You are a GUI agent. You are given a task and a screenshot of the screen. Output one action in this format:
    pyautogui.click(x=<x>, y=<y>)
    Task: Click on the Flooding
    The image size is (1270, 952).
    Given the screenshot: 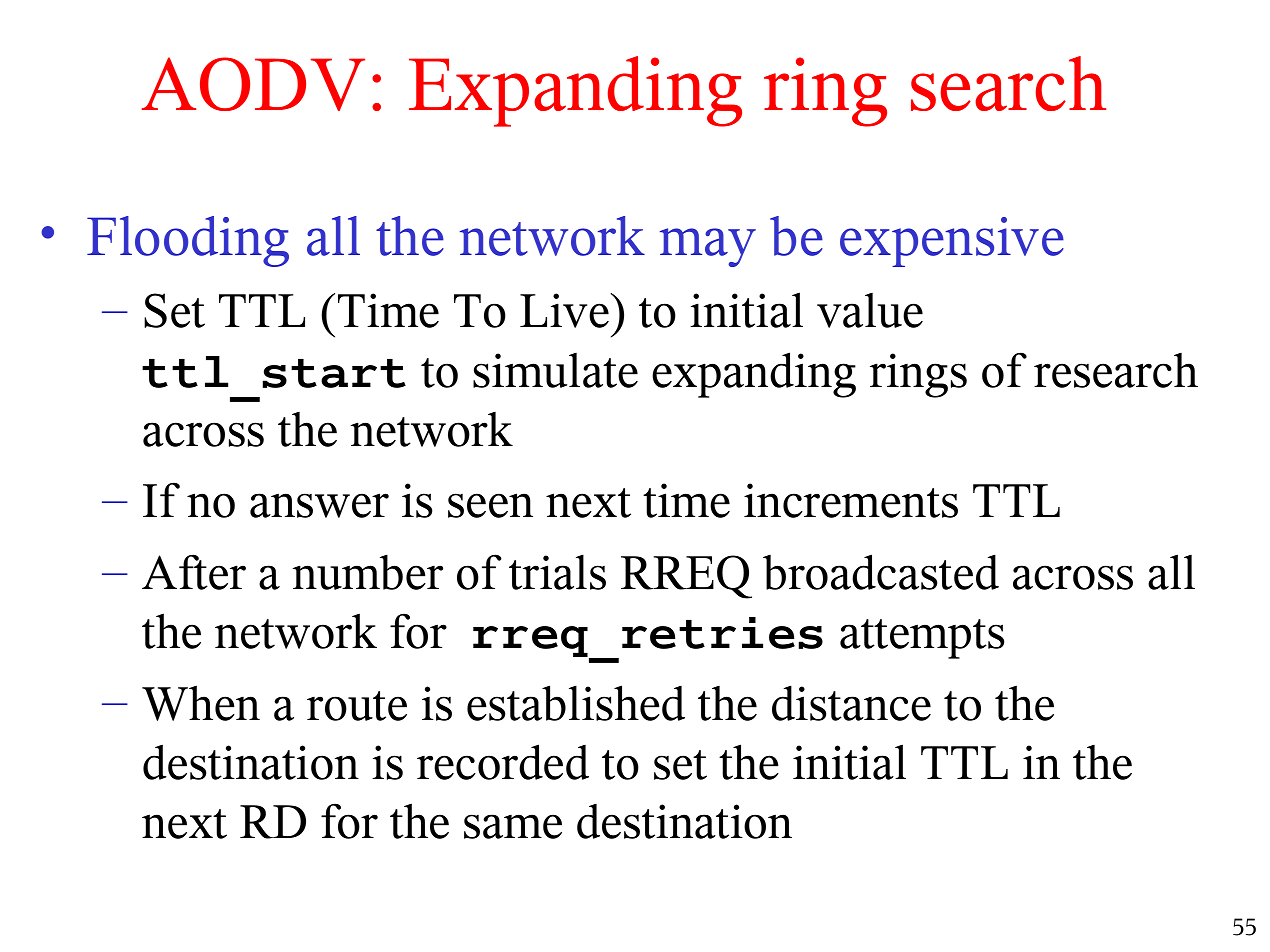 What is the action you would take?
    pyautogui.click(x=188, y=241)
